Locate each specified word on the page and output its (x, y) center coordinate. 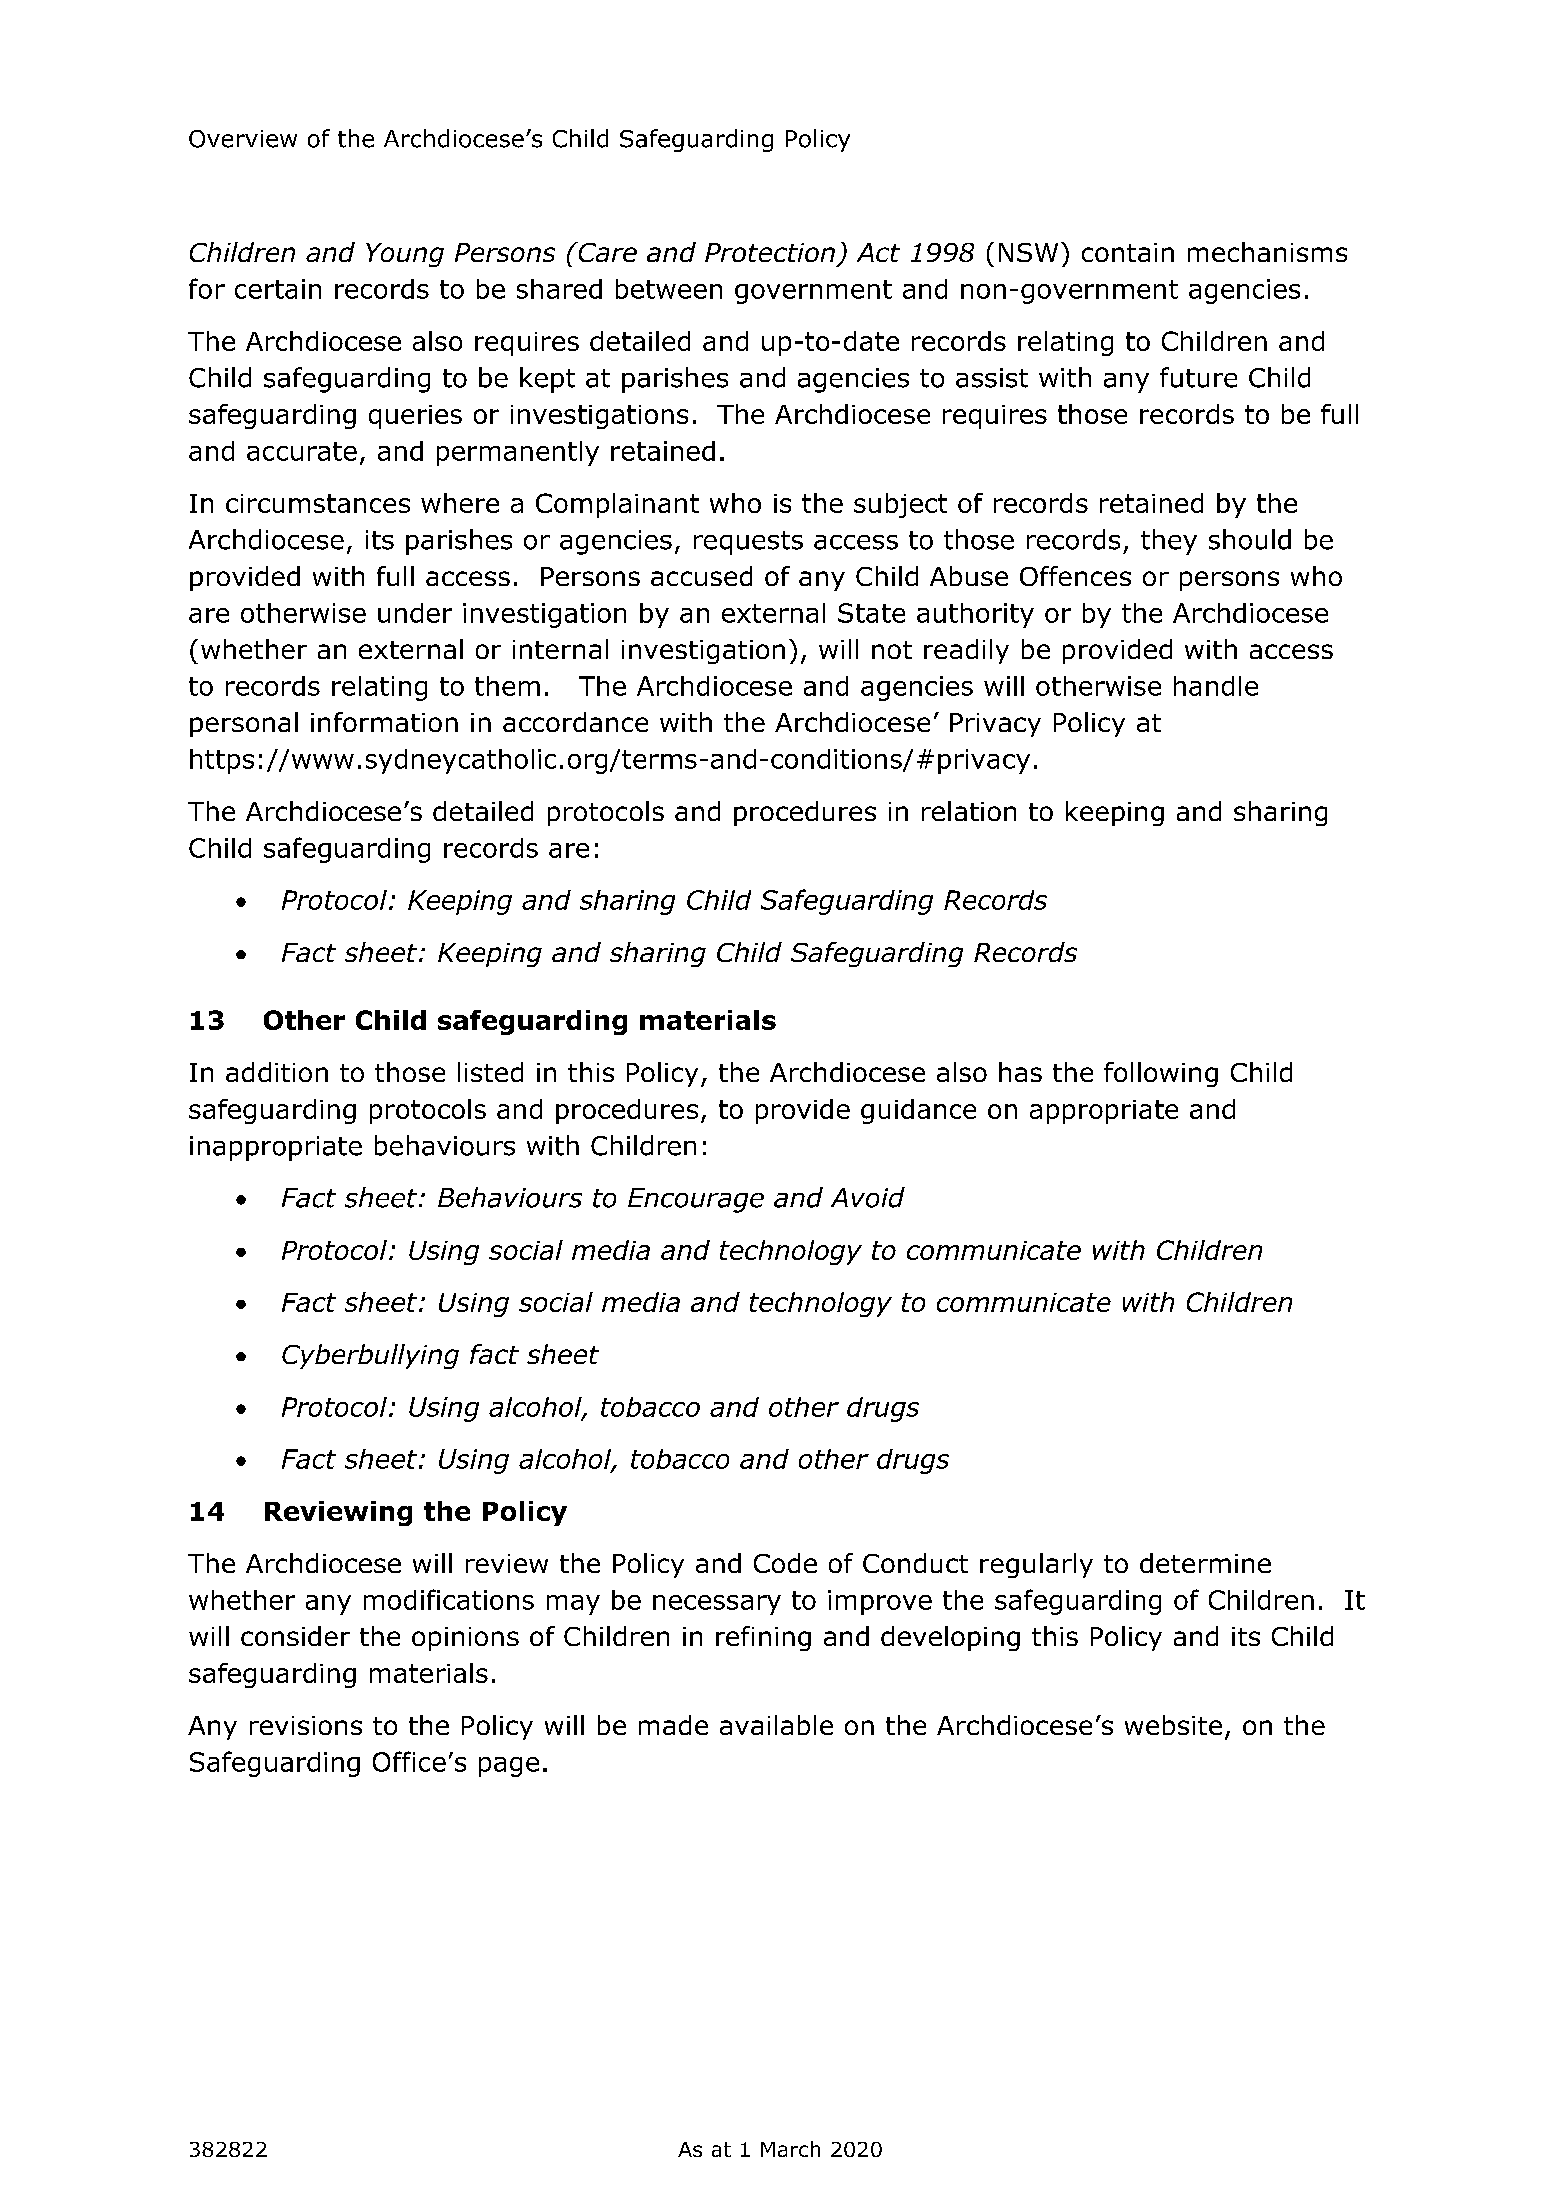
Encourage (696, 1200)
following (1161, 1074)
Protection (770, 252)
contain (1128, 252)
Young (405, 255)
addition (277, 1072)
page (509, 1767)
